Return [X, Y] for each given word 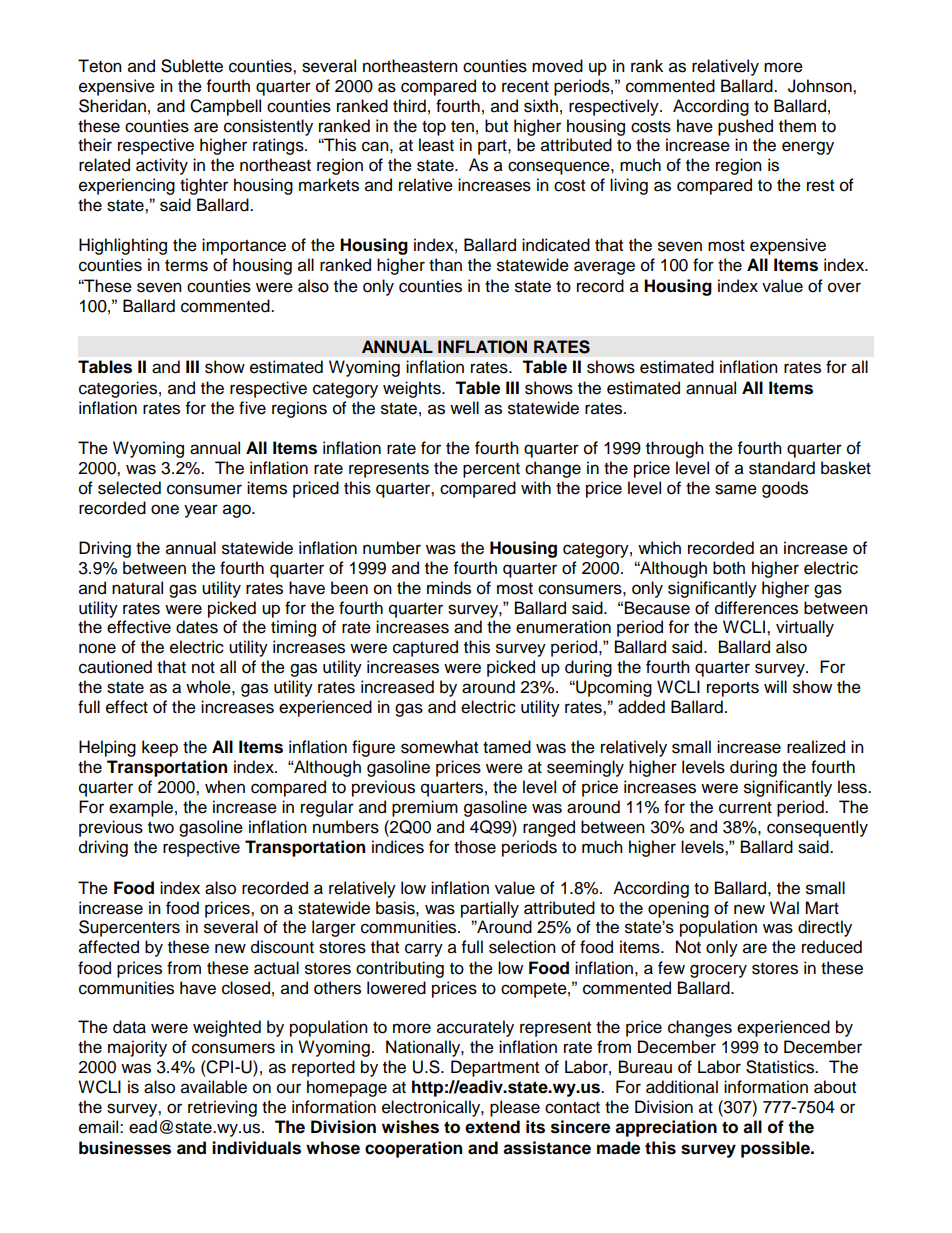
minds [449, 588]
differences [756, 608]
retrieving [222, 1108]
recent [525, 87]
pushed [745, 127]
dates [197, 627]
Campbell [225, 107]
